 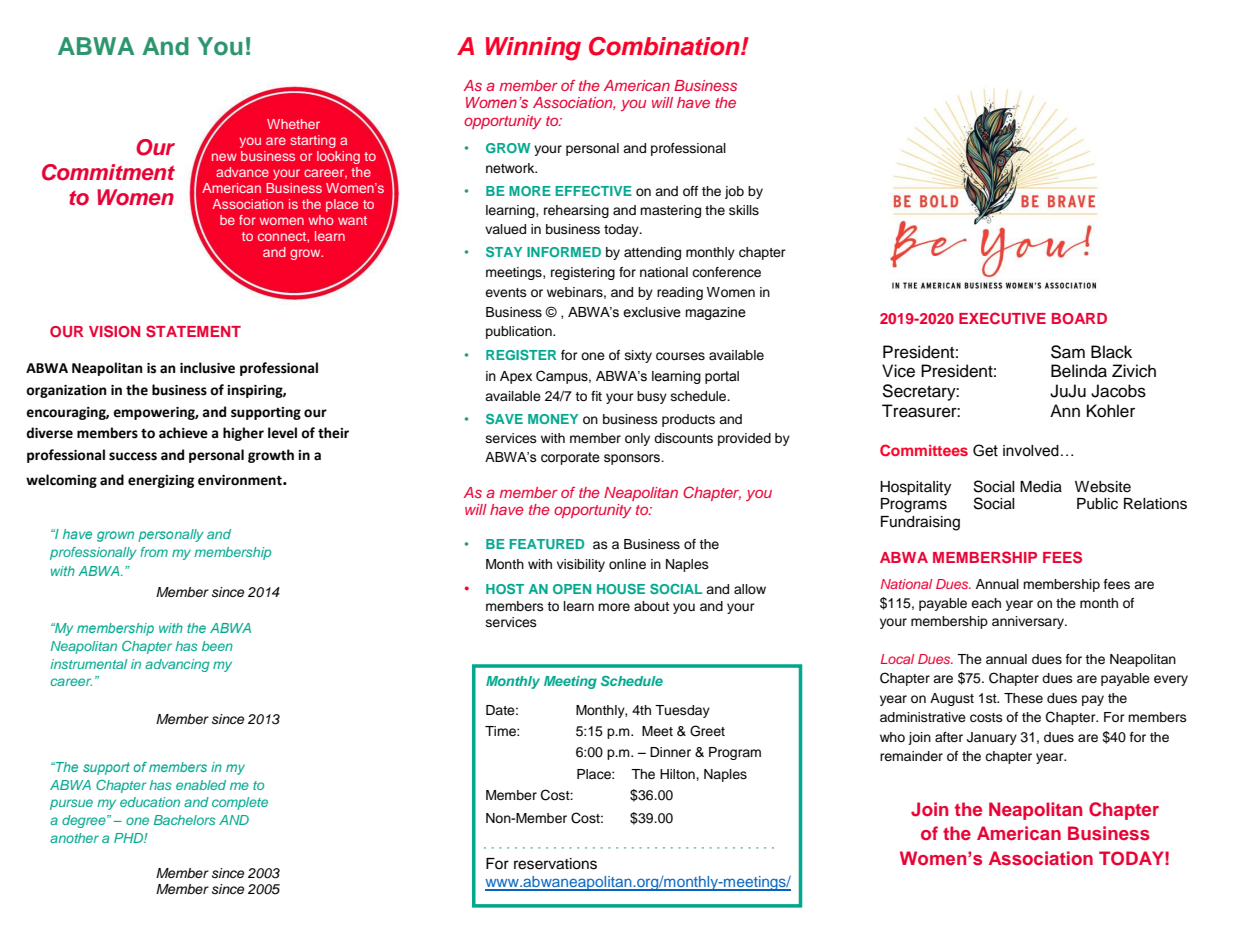 What do you see at coordinates (555, 864) in the page?
I see `reservations` at bounding box center [555, 864].
